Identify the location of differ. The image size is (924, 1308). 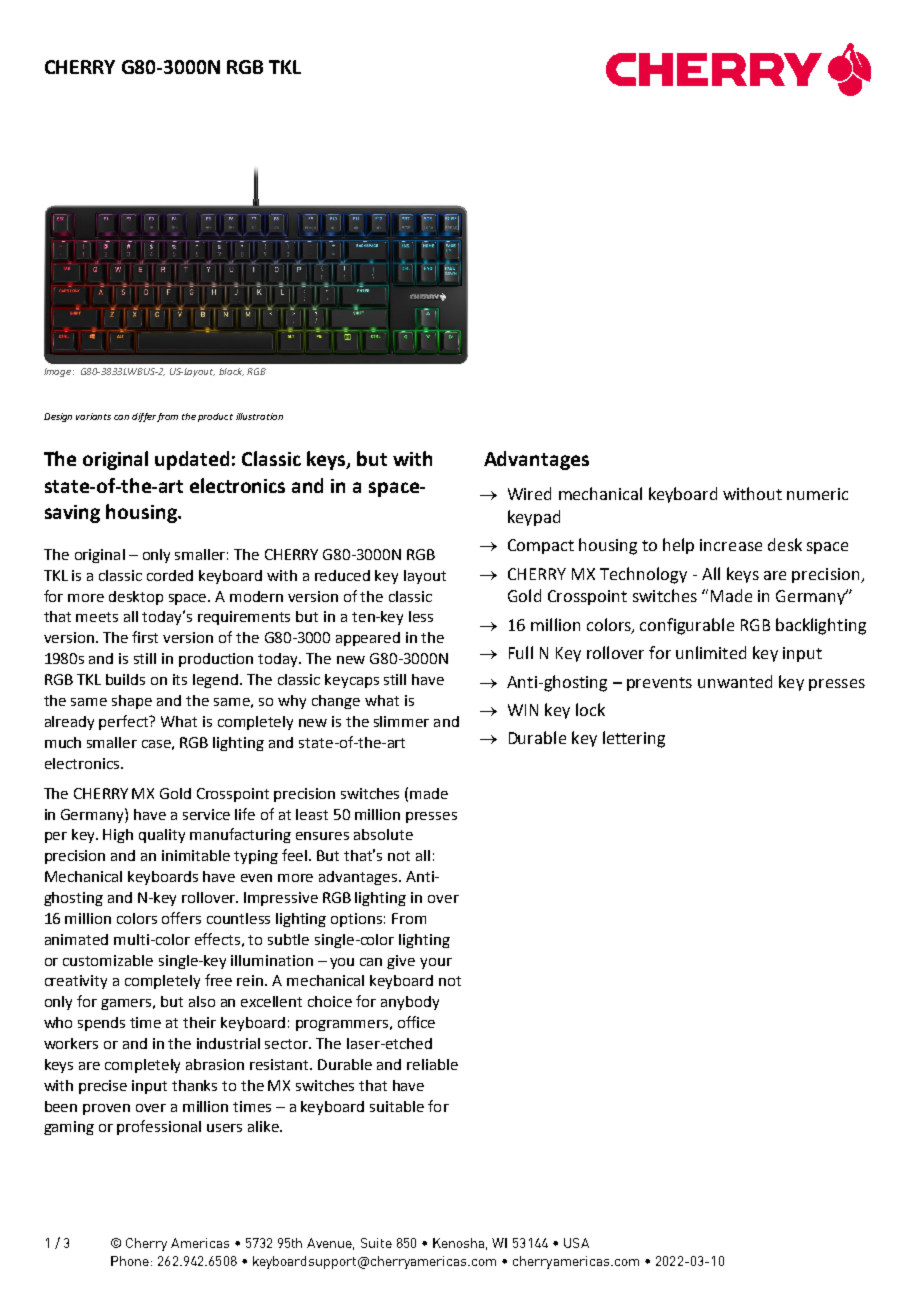
(144, 417).
